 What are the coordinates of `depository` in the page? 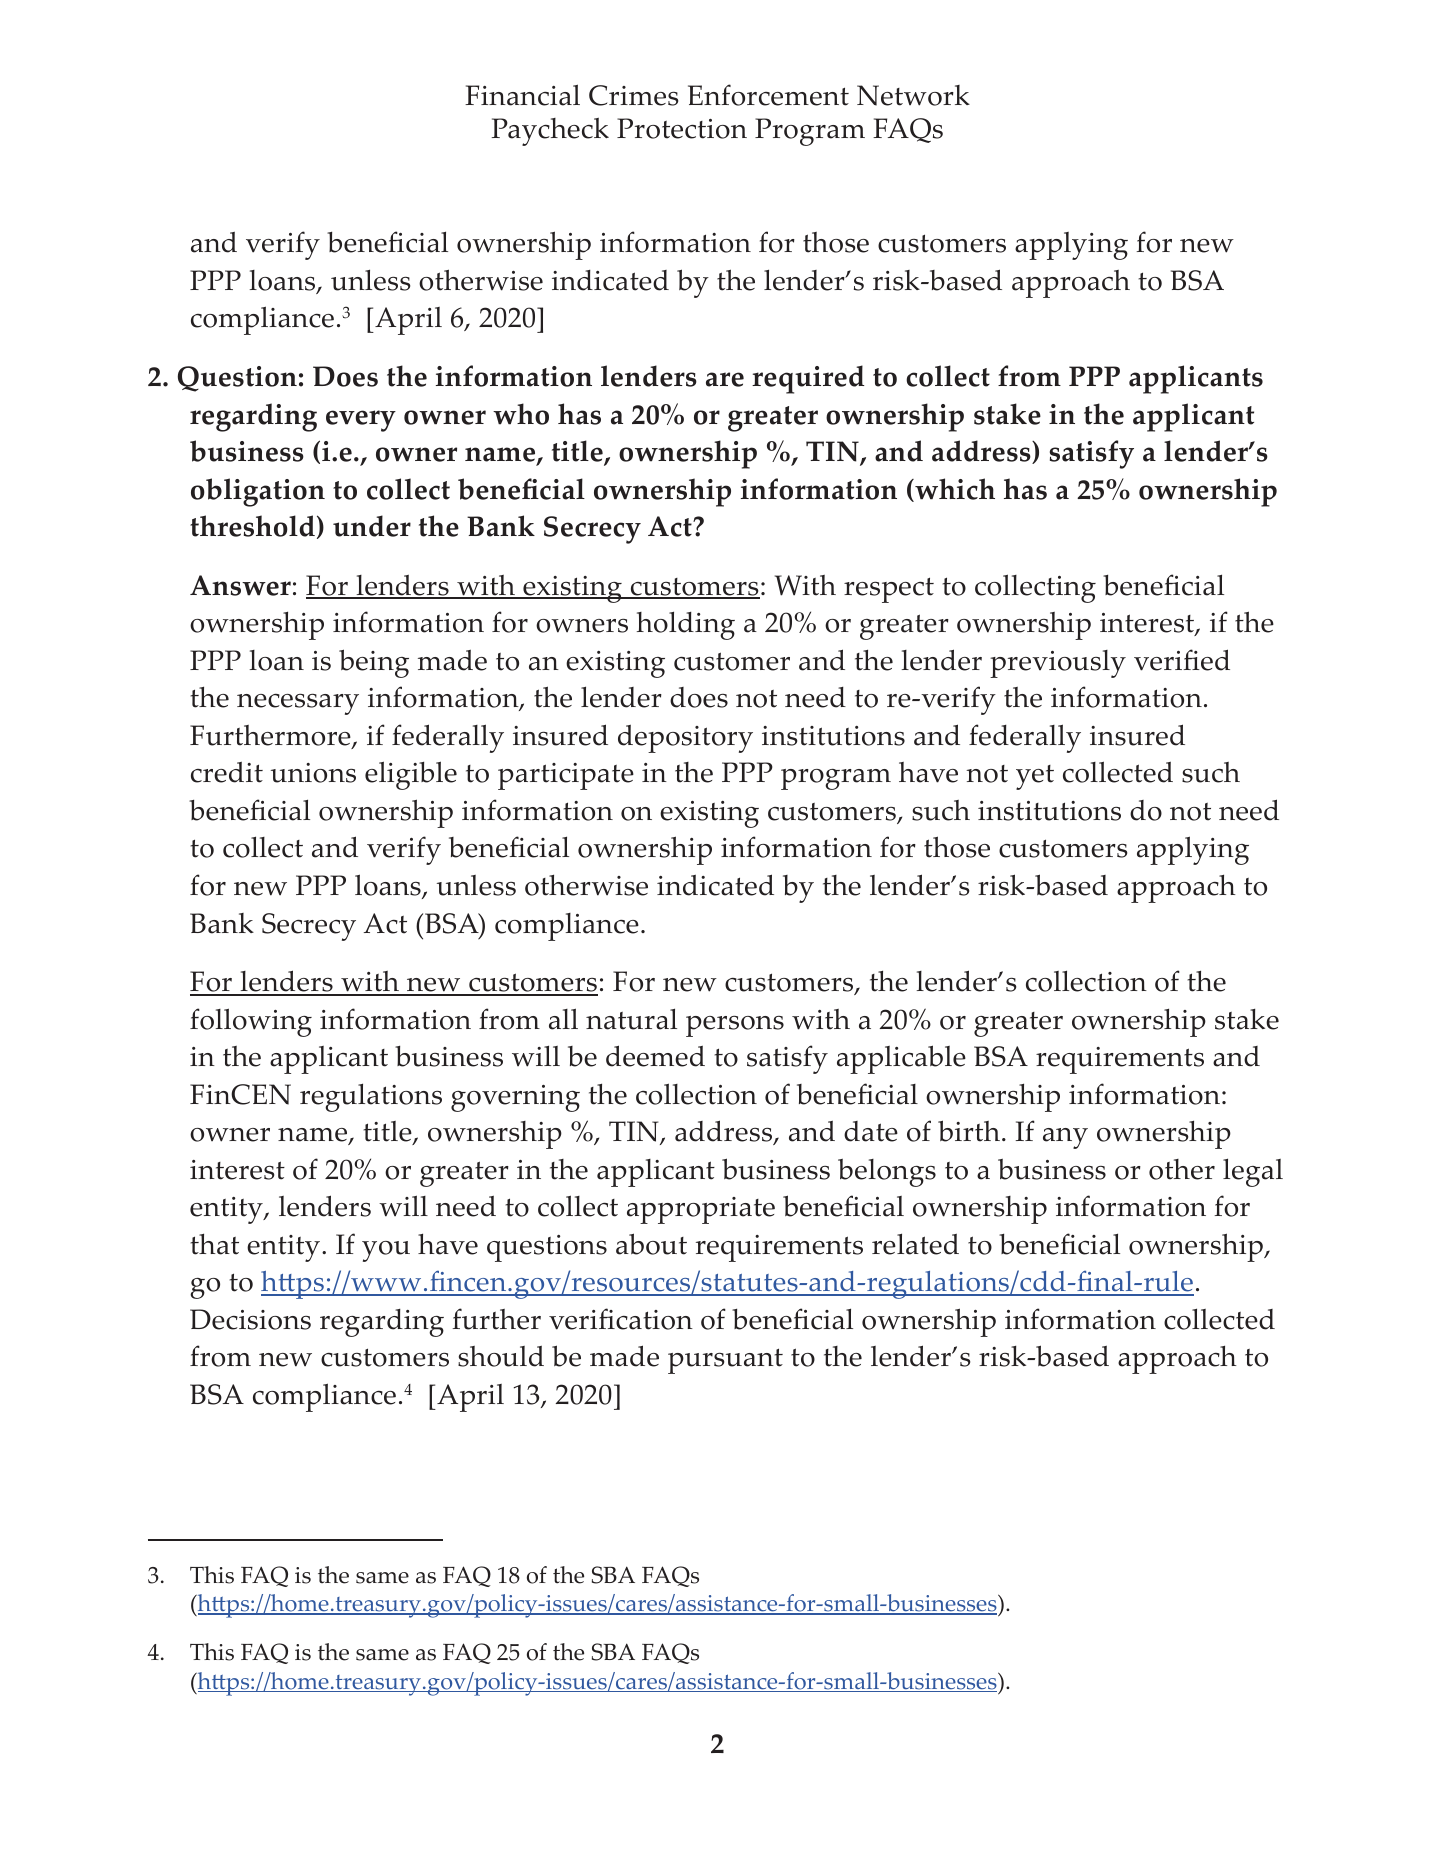 It's located at (685, 739).
